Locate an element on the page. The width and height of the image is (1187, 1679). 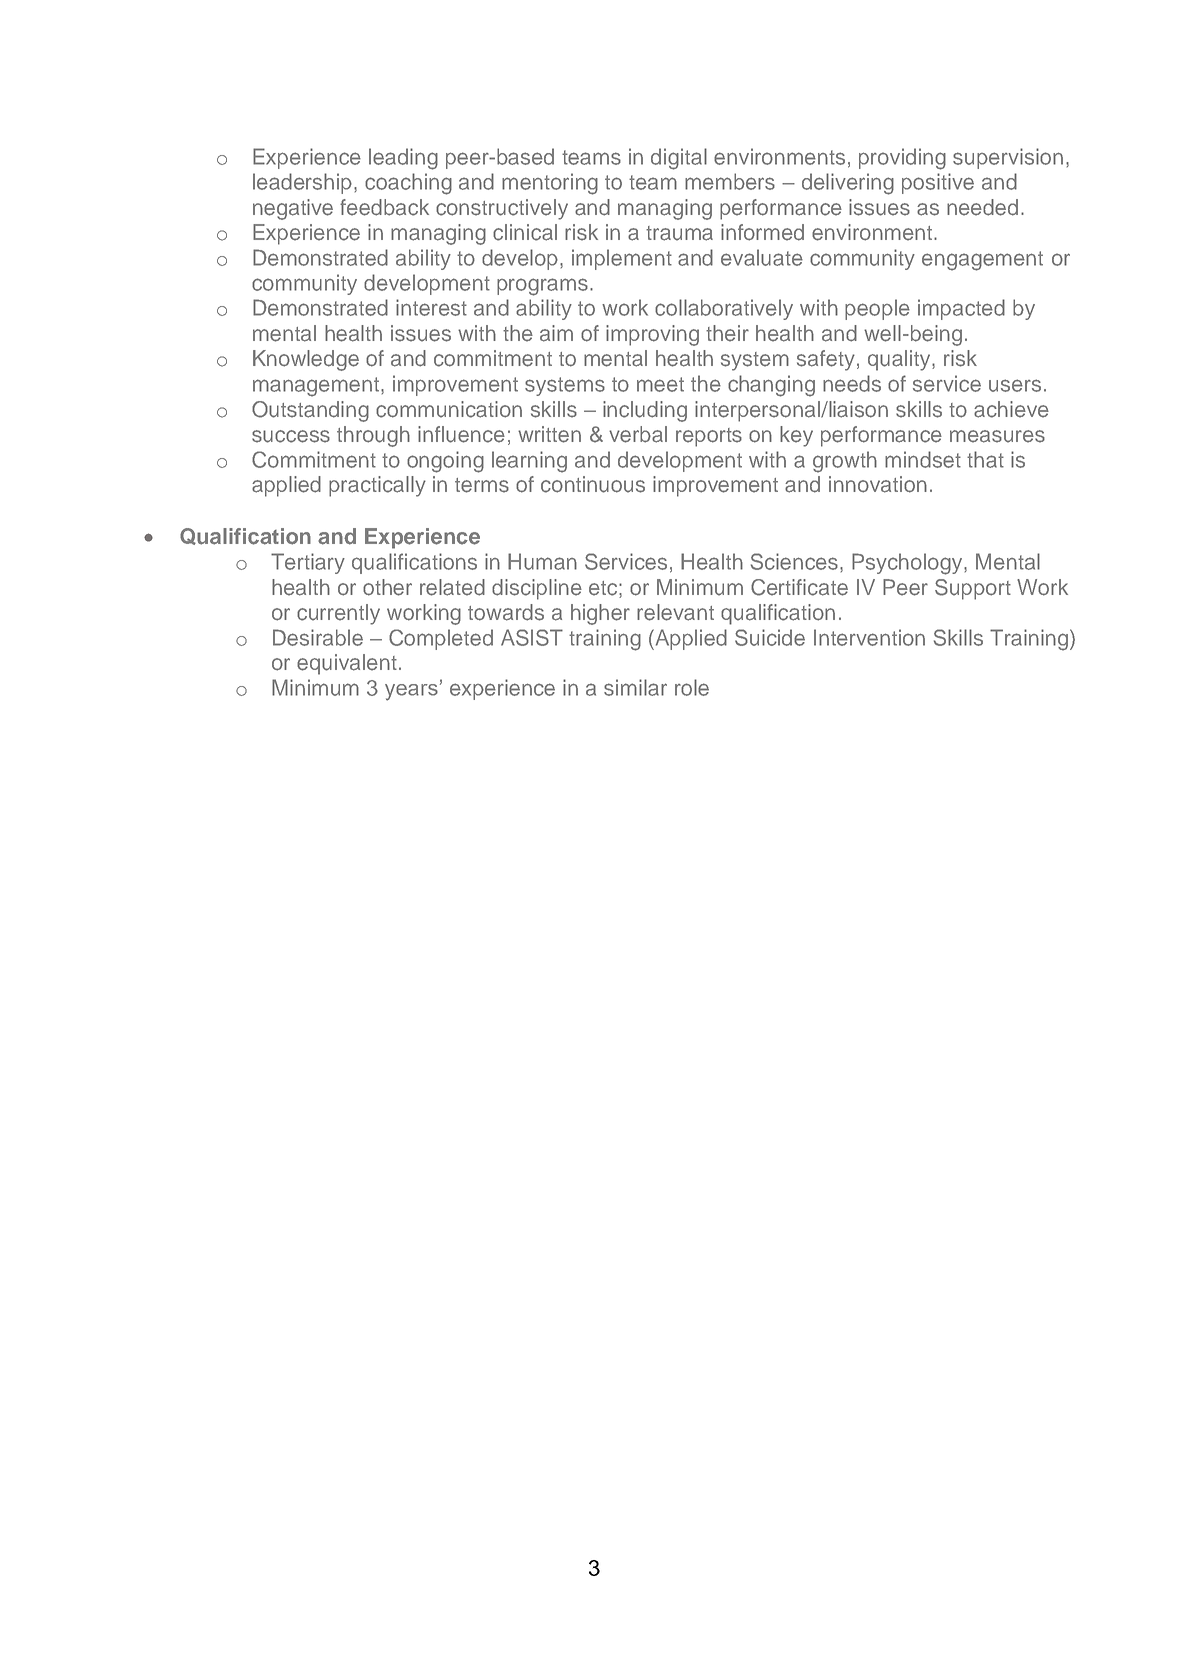
quality is located at coordinates (900, 360).
